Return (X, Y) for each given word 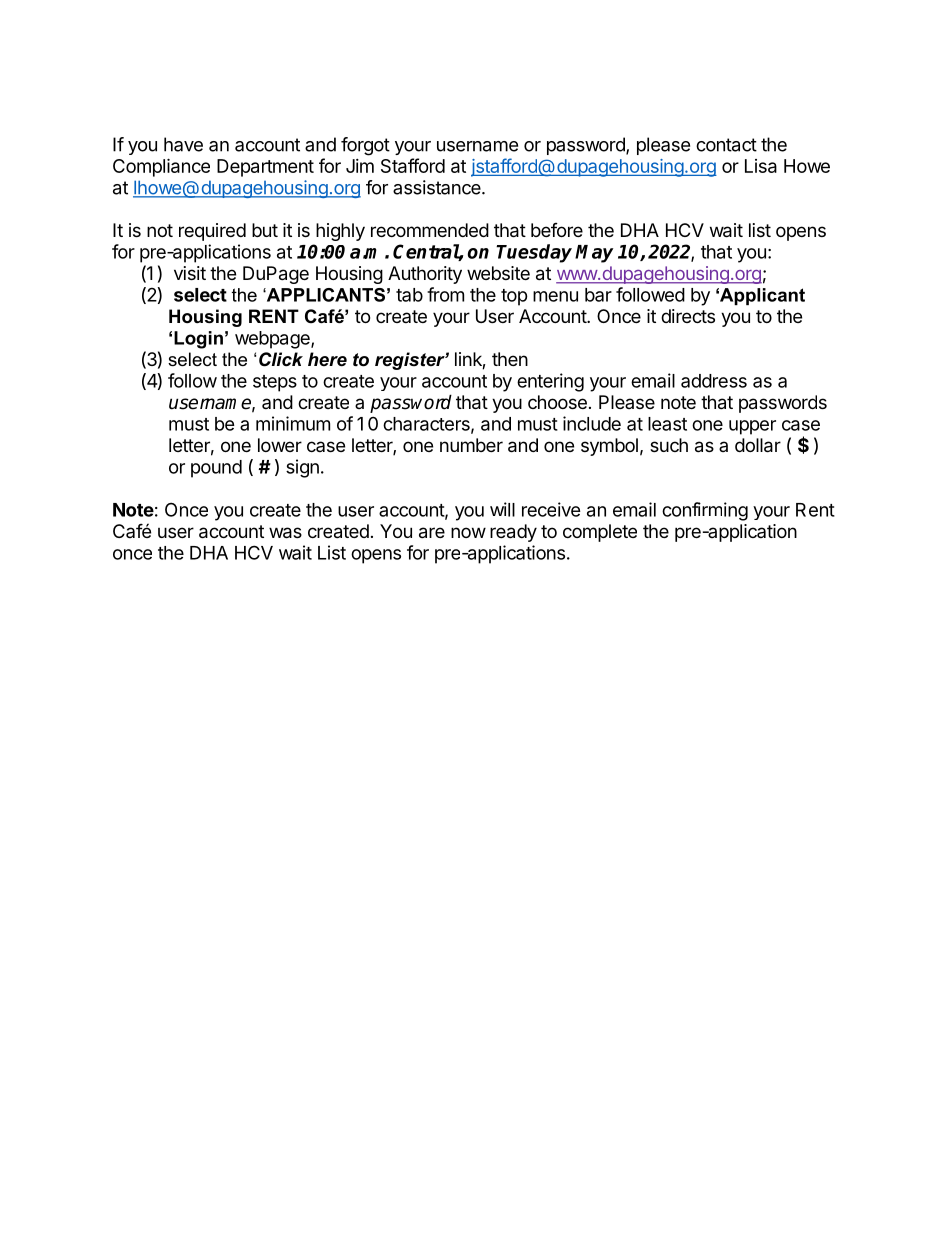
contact (726, 145)
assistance (438, 187)
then (510, 359)
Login (198, 340)
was (285, 533)
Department (265, 168)
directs (688, 316)
